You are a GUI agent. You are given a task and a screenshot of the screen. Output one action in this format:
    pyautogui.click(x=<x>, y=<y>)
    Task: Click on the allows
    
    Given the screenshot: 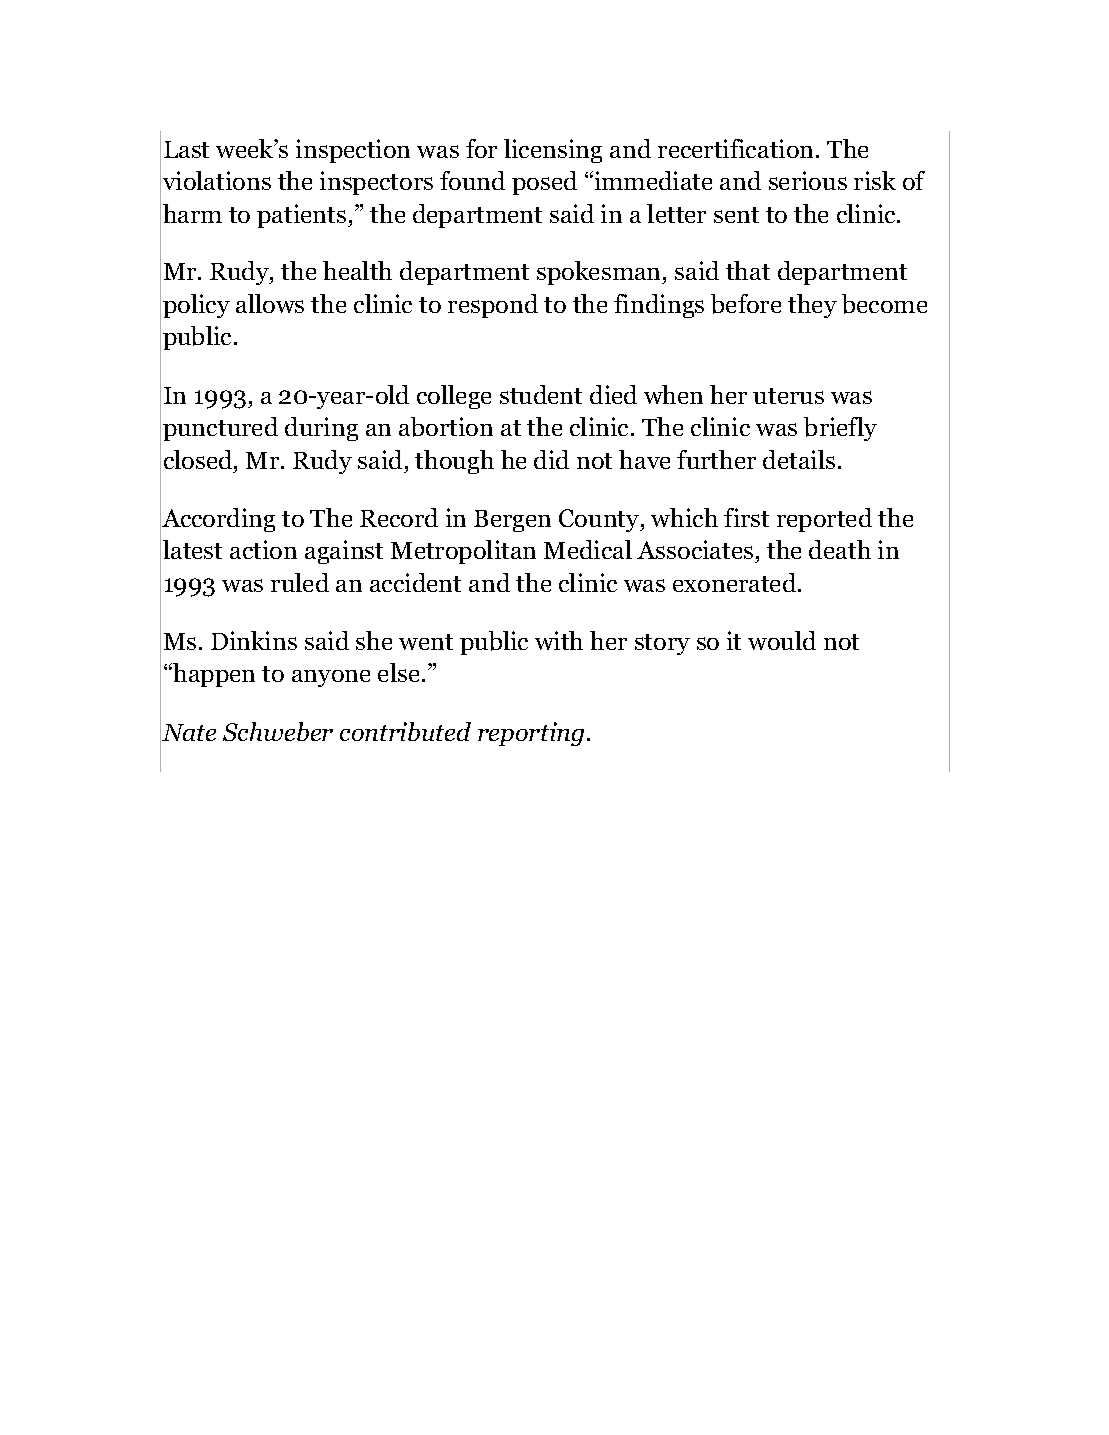 What is the action you would take?
    pyautogui.click(x=270, y=303)
